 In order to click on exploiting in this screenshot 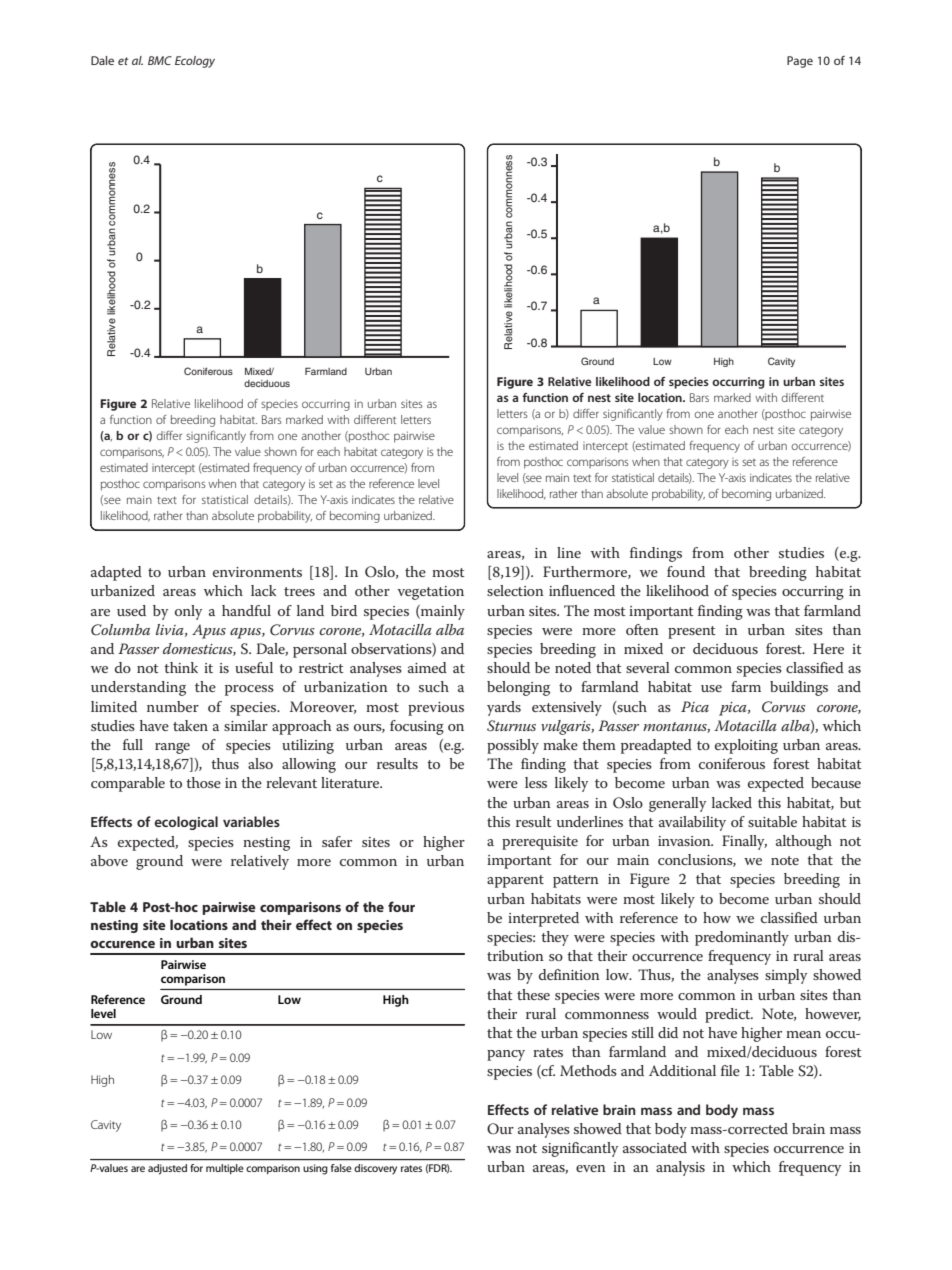, I will do `click(746, 746)`.
